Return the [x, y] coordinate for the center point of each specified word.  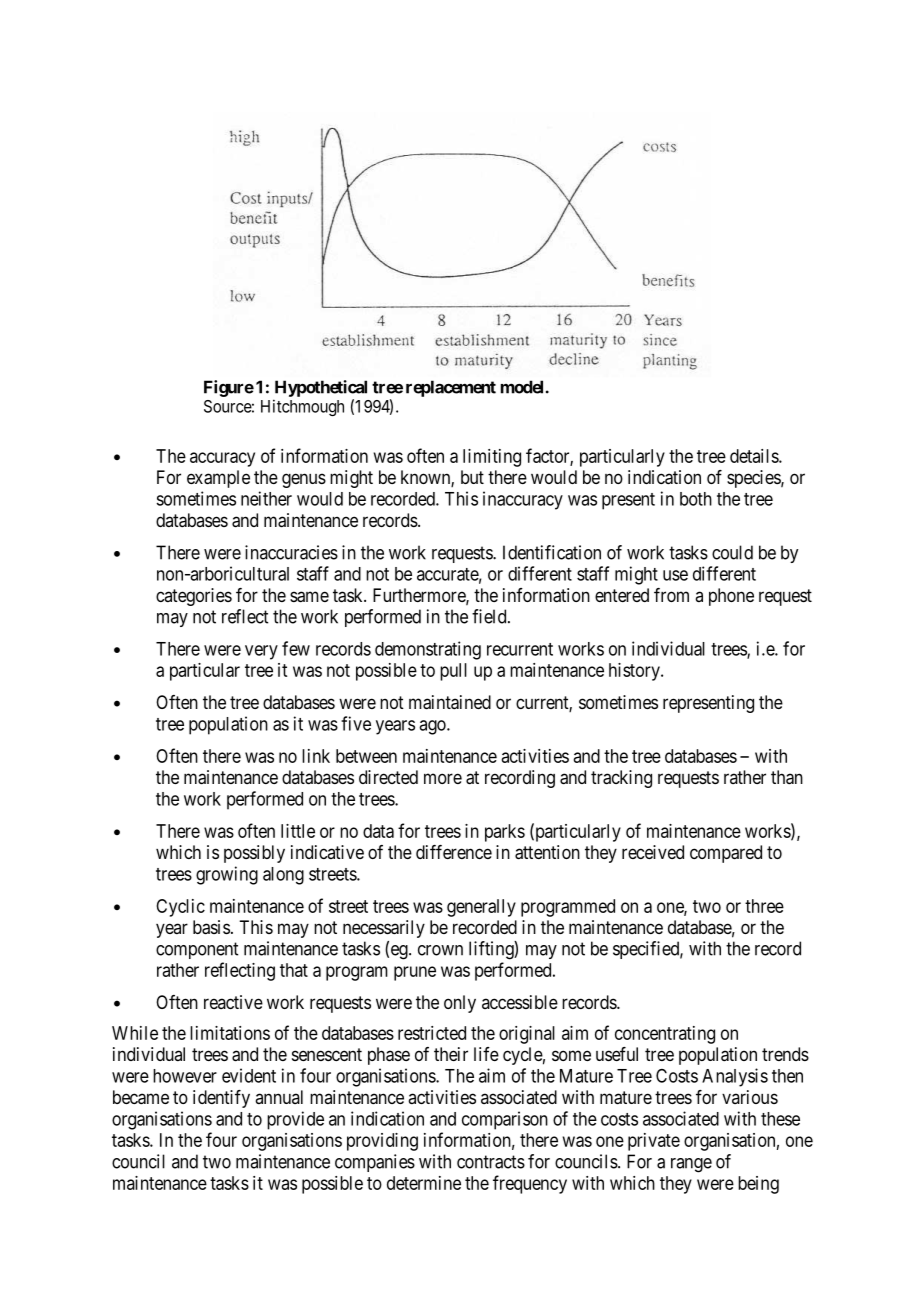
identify [221, 1099]
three [764, 906]
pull [453, 672]
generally [481, 908]
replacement [451, 388]
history [635, 672]
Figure [229, 388]
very [261, 652]
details [755, 456]
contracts [491, 1162]
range [691, 1165]
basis [211, 927]
